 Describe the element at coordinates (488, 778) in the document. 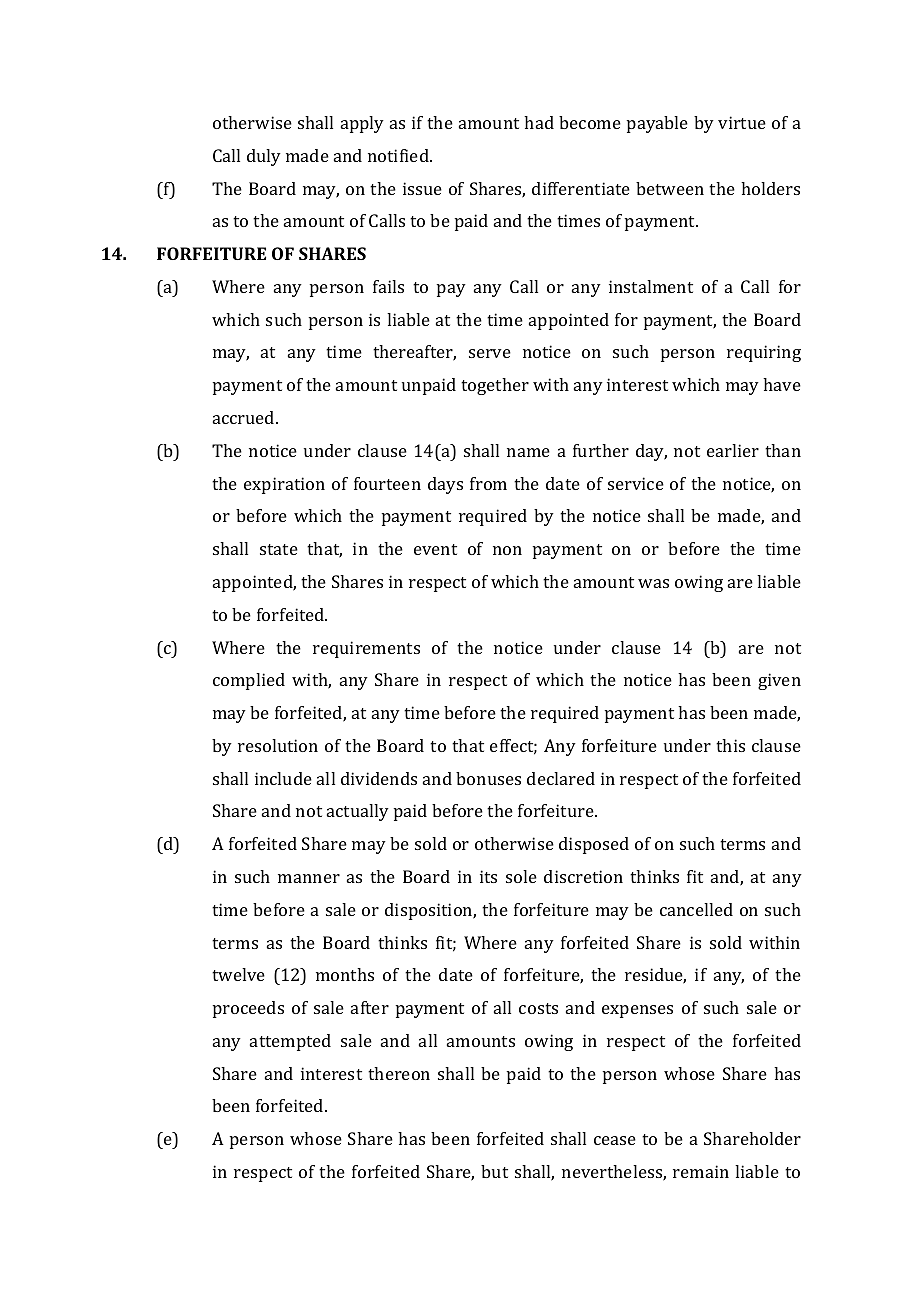

I see `bonuses` at that location.
